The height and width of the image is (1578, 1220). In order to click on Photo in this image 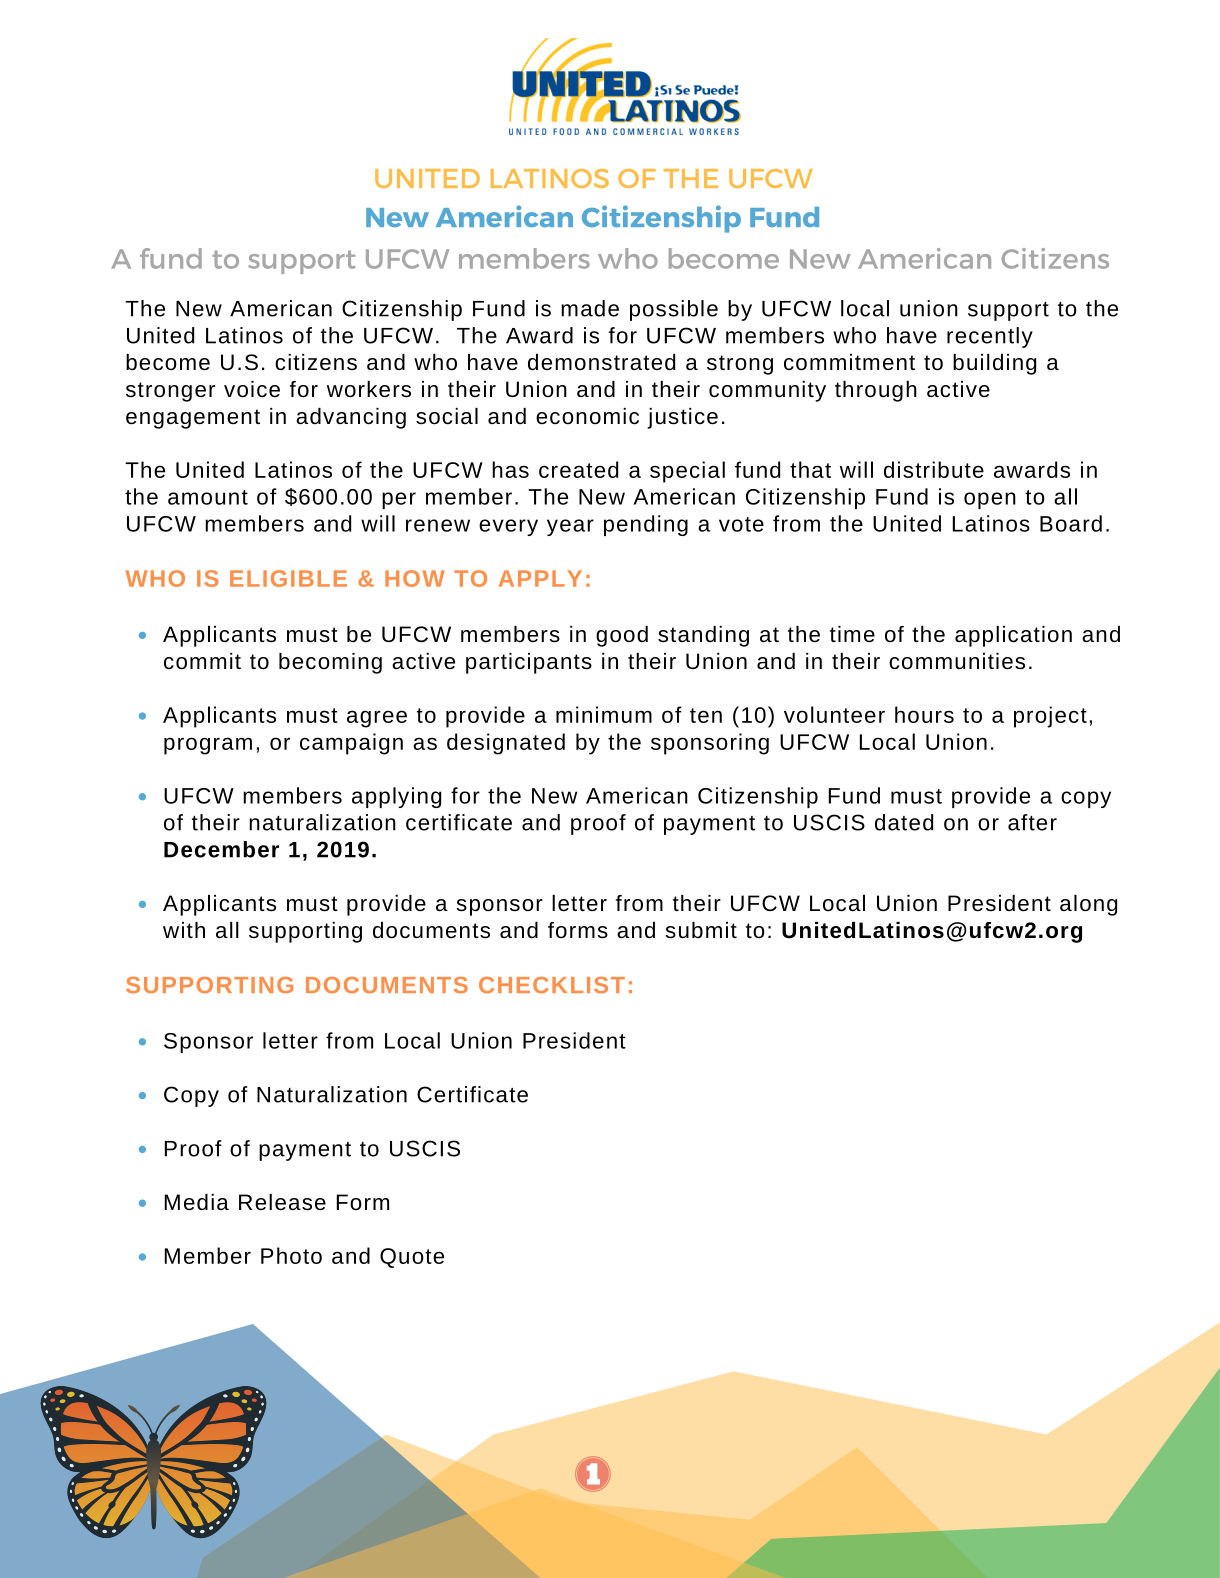, I will do `click(291, 1255)`.
